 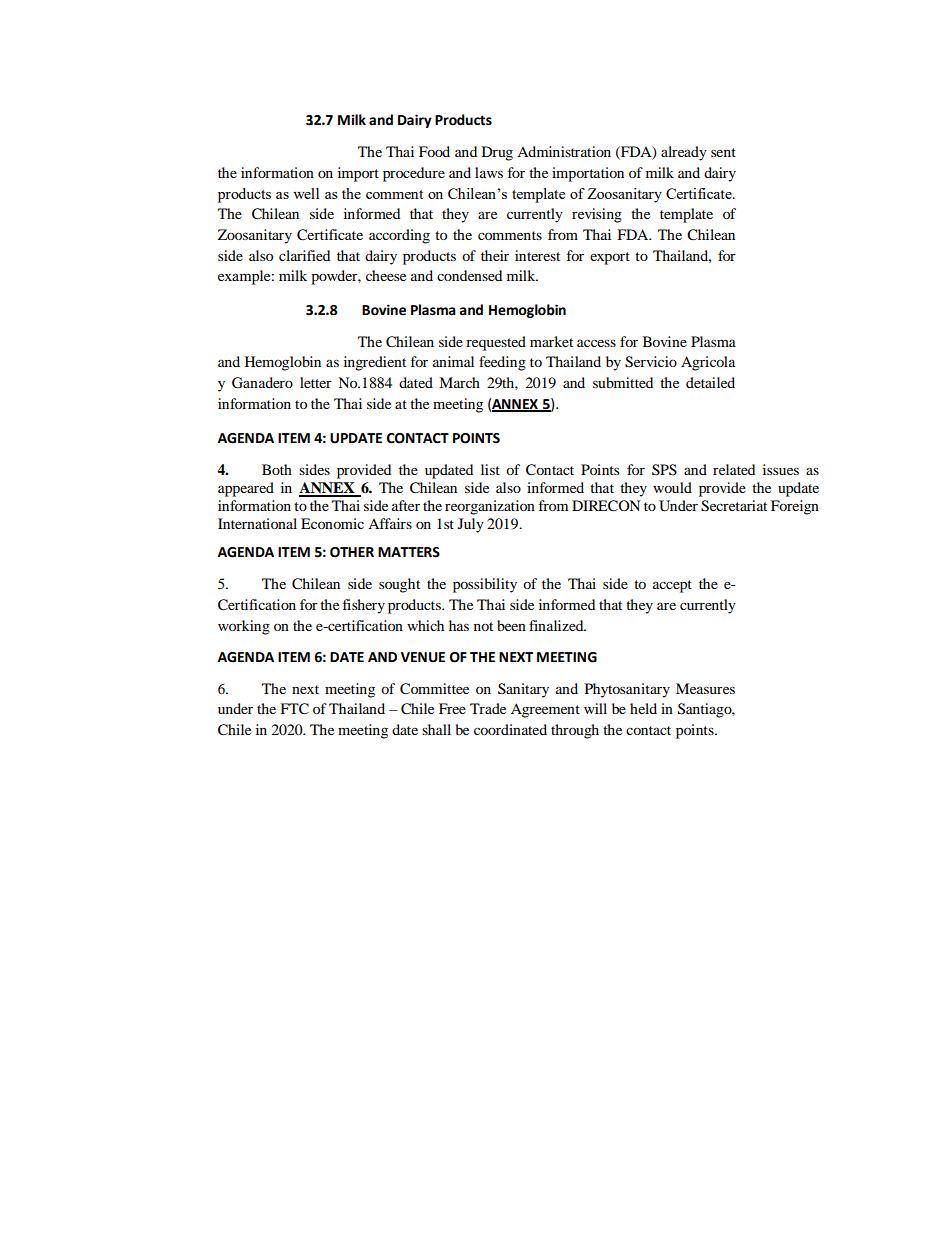 I want to click on Both, so click(x=277, y=469).
